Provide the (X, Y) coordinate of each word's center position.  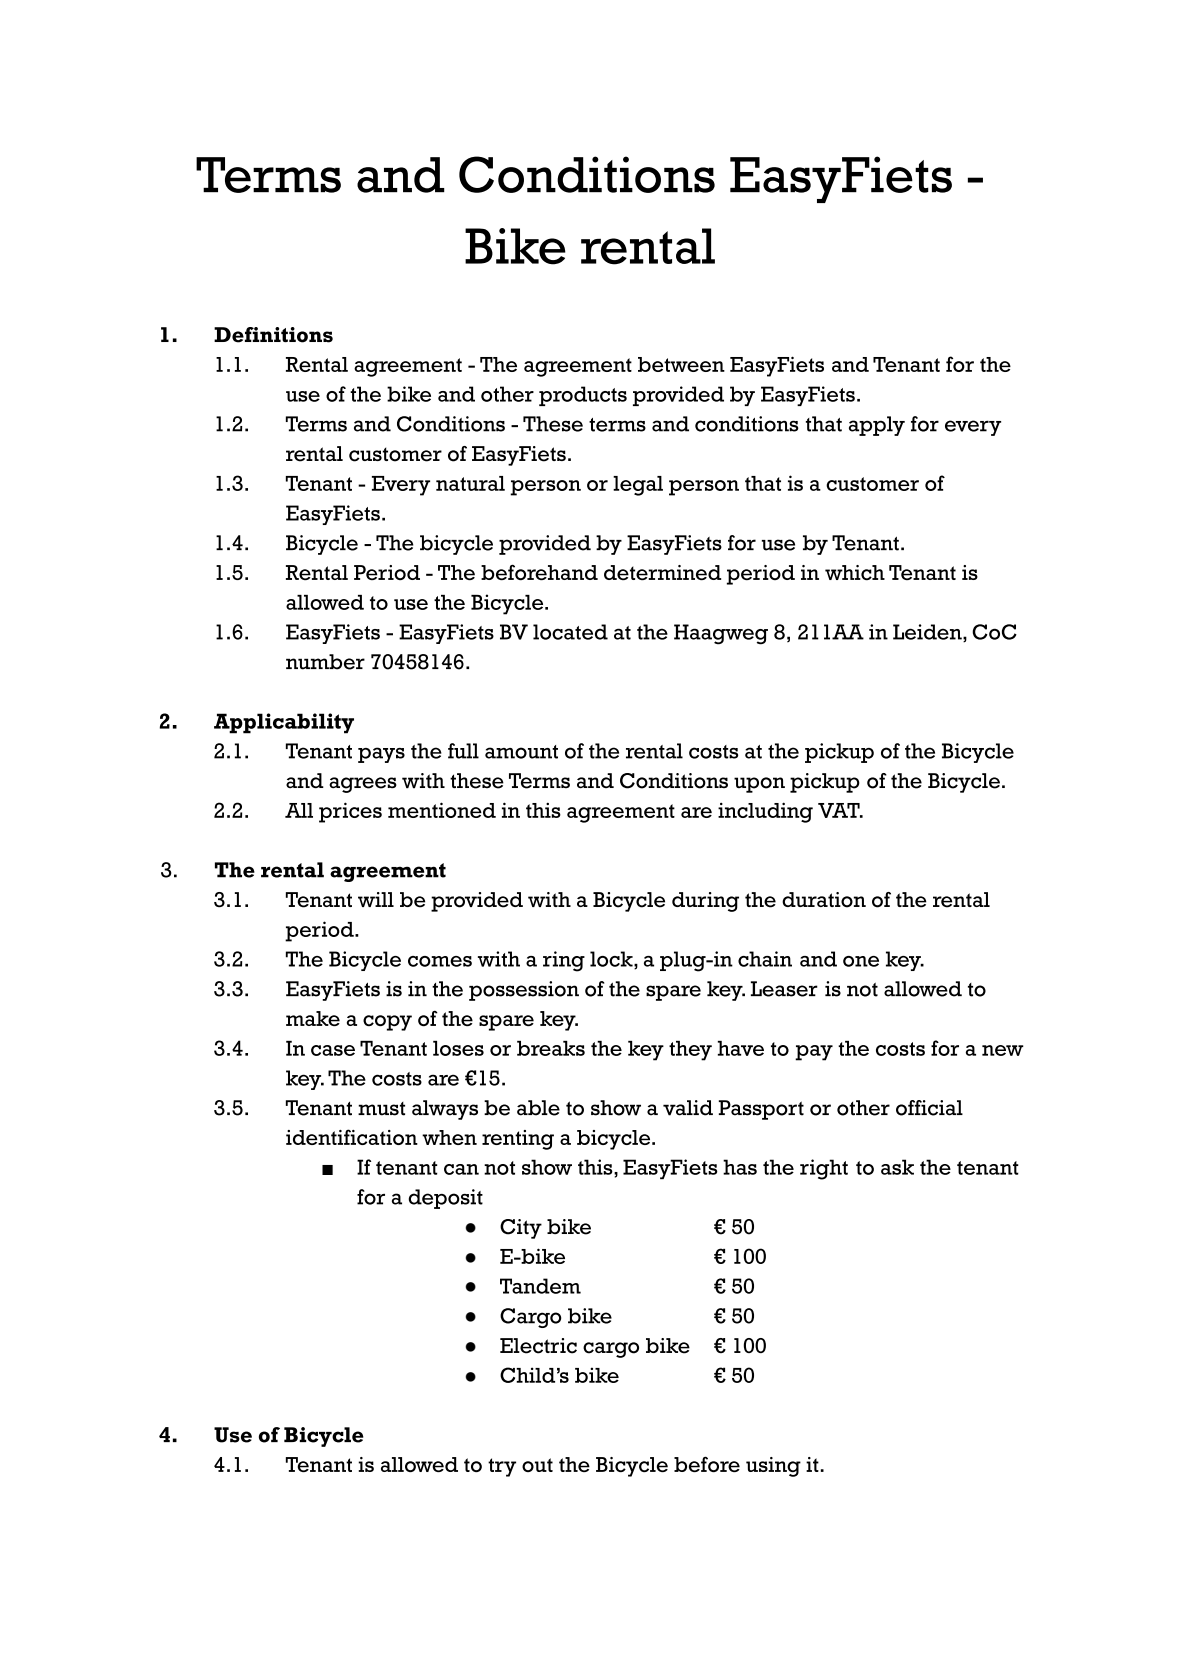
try (502, 1467)
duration (824, 900)
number (325, 662)
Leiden (928, 633)
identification (352, 1137)
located (570, 632)
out (537, 1465)
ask (897, 1167)
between (681, 364)
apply (877, 426)
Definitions (273, 335)
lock (612, 960)
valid (688, 1108)
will (376, 899)
